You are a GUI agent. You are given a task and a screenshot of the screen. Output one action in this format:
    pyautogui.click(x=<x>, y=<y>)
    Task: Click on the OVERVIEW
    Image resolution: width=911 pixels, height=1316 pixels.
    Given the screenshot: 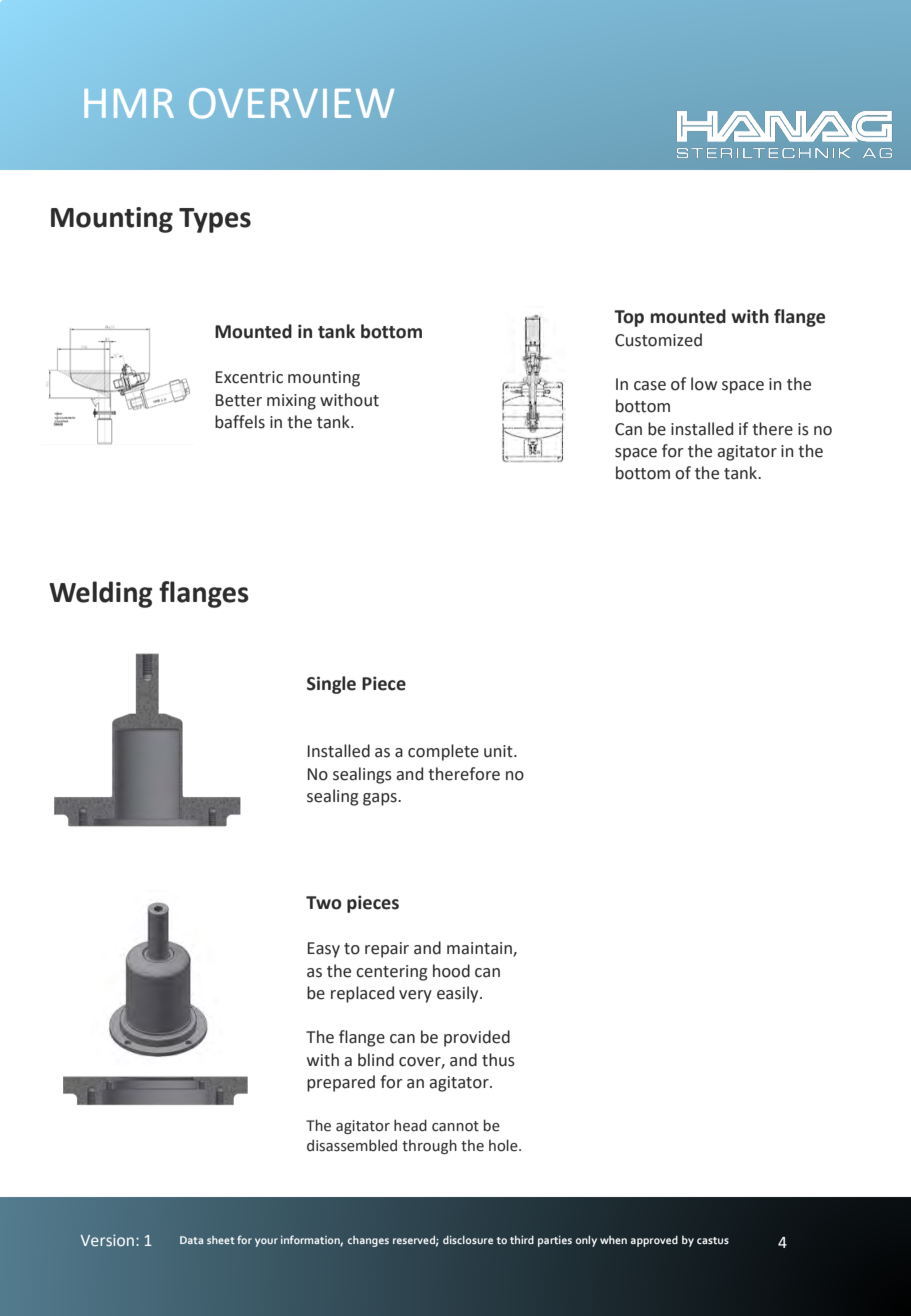 What is the action you would take?
    pyautogui.click(x=291, y=103)
